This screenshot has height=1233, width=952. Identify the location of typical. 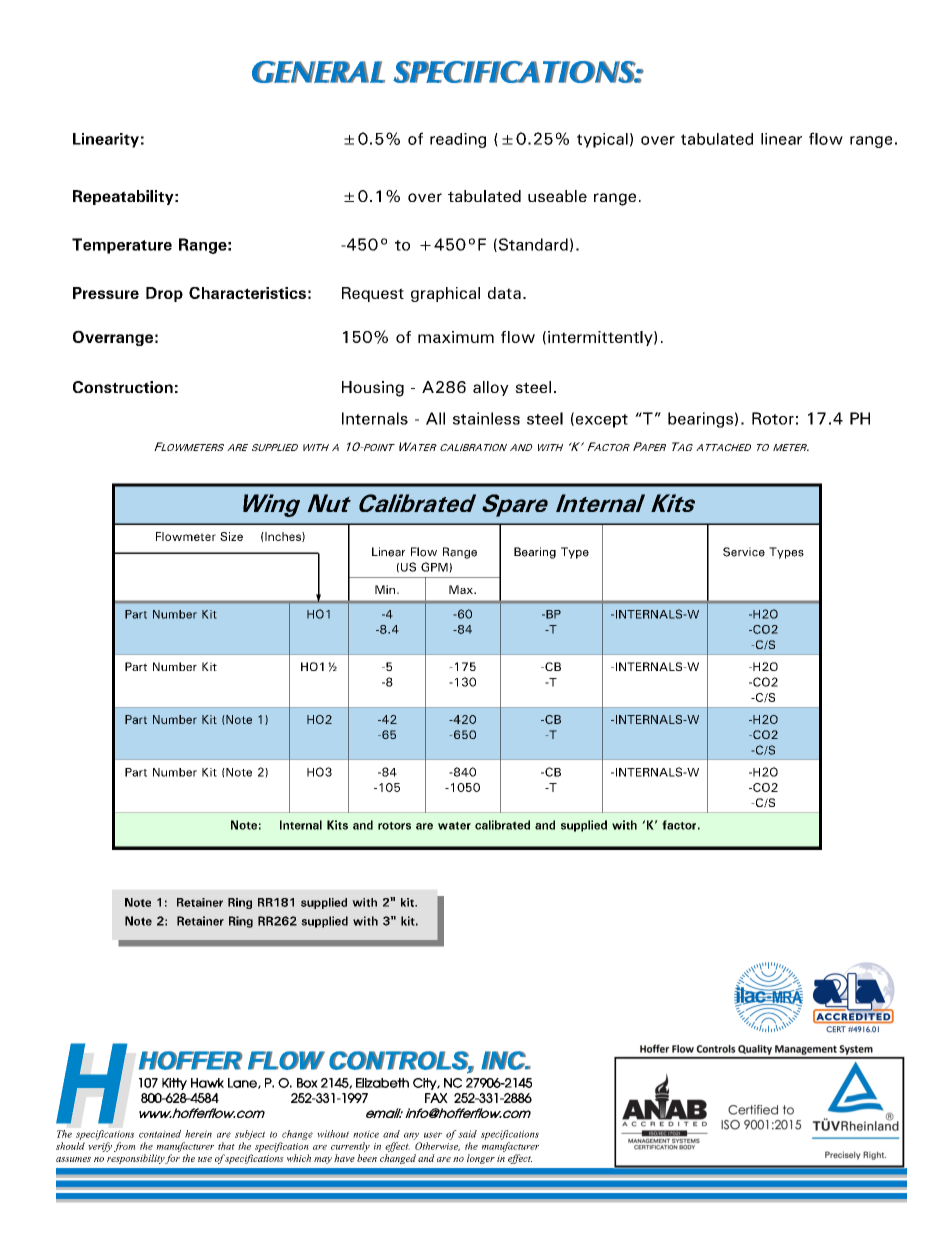
(602, 140).
